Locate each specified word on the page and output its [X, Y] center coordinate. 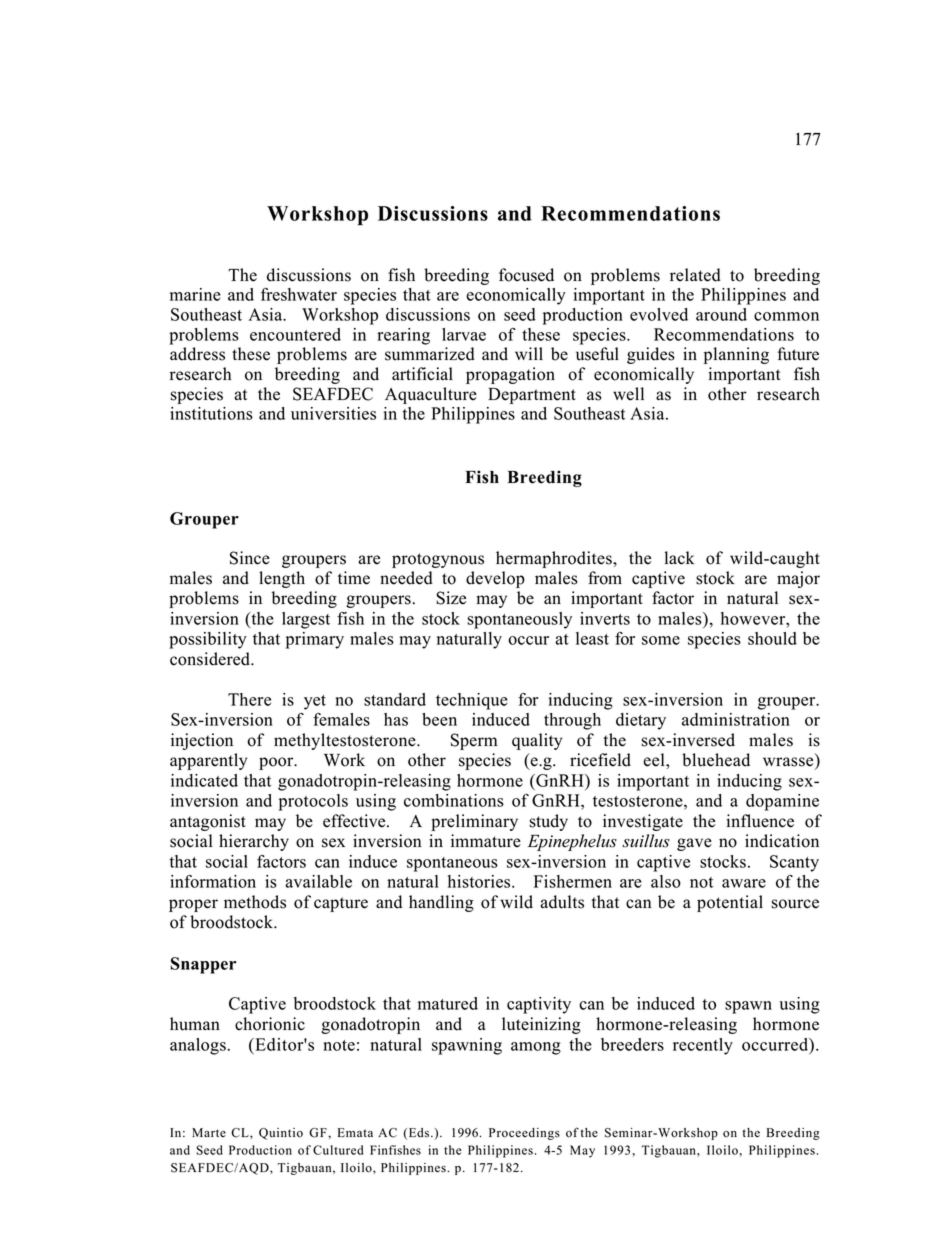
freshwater [299, 294]
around [721, 314]
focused [526, 275]
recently [703, 1046]
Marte [209, 1132]
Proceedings [524, 1134]
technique [472, 701]
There [249, 699]
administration [736, 719]
